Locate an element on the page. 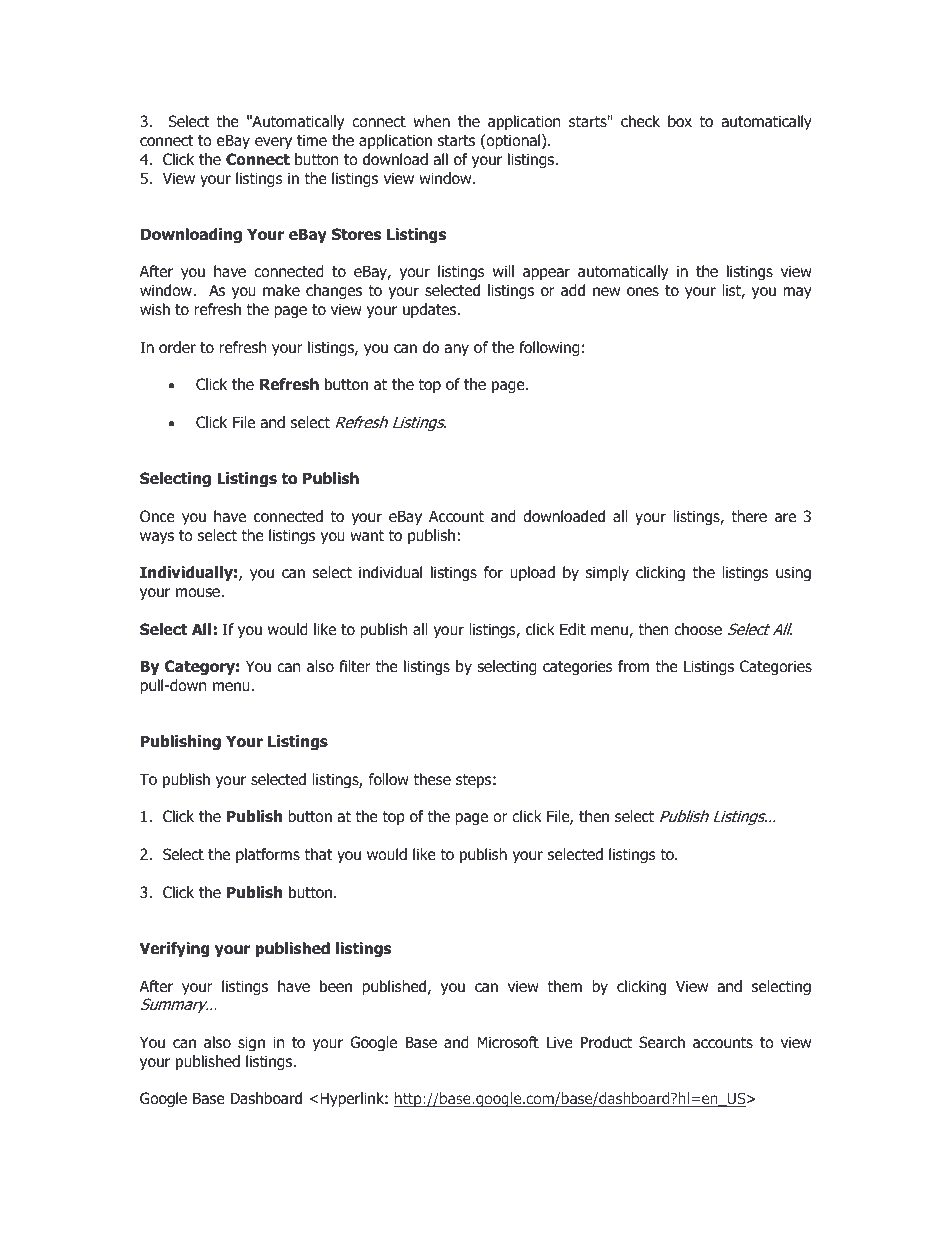 Image resolution: width=952 pixels, height=1233 pixels. upload is located at coordinates (532, 573).
